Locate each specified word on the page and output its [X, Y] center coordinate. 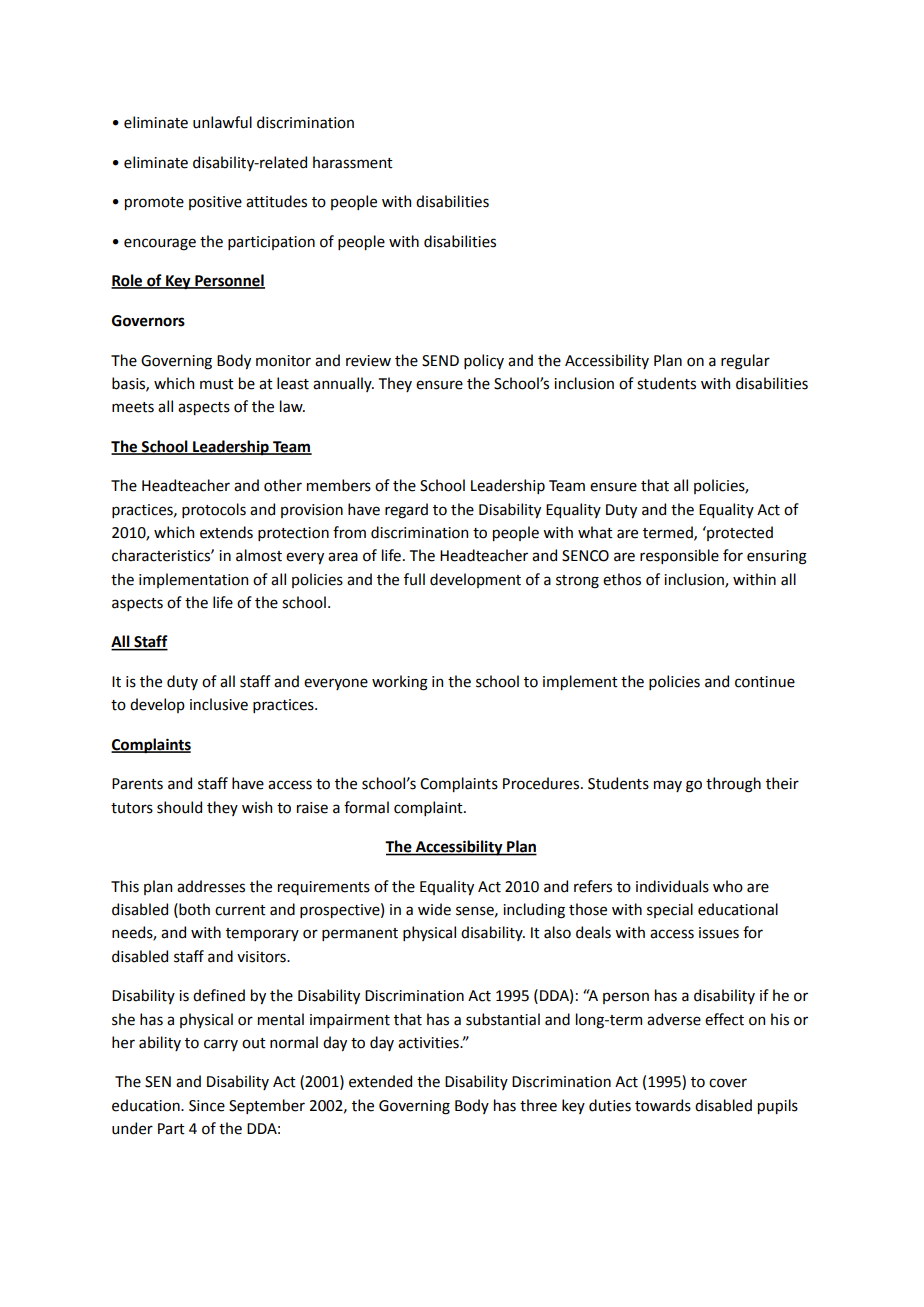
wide [434, 909]
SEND [440, 361]
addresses [211, 886]
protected [739, 533]
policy [484, 361]
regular [745, 362]
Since [207, 1106]
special [670, 910]
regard [406, 511]
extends [226, 532]
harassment [353, 162]
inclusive [219, 704]
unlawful [222, 122]
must [217, 384]
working [400, 683]
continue [765, 682]
